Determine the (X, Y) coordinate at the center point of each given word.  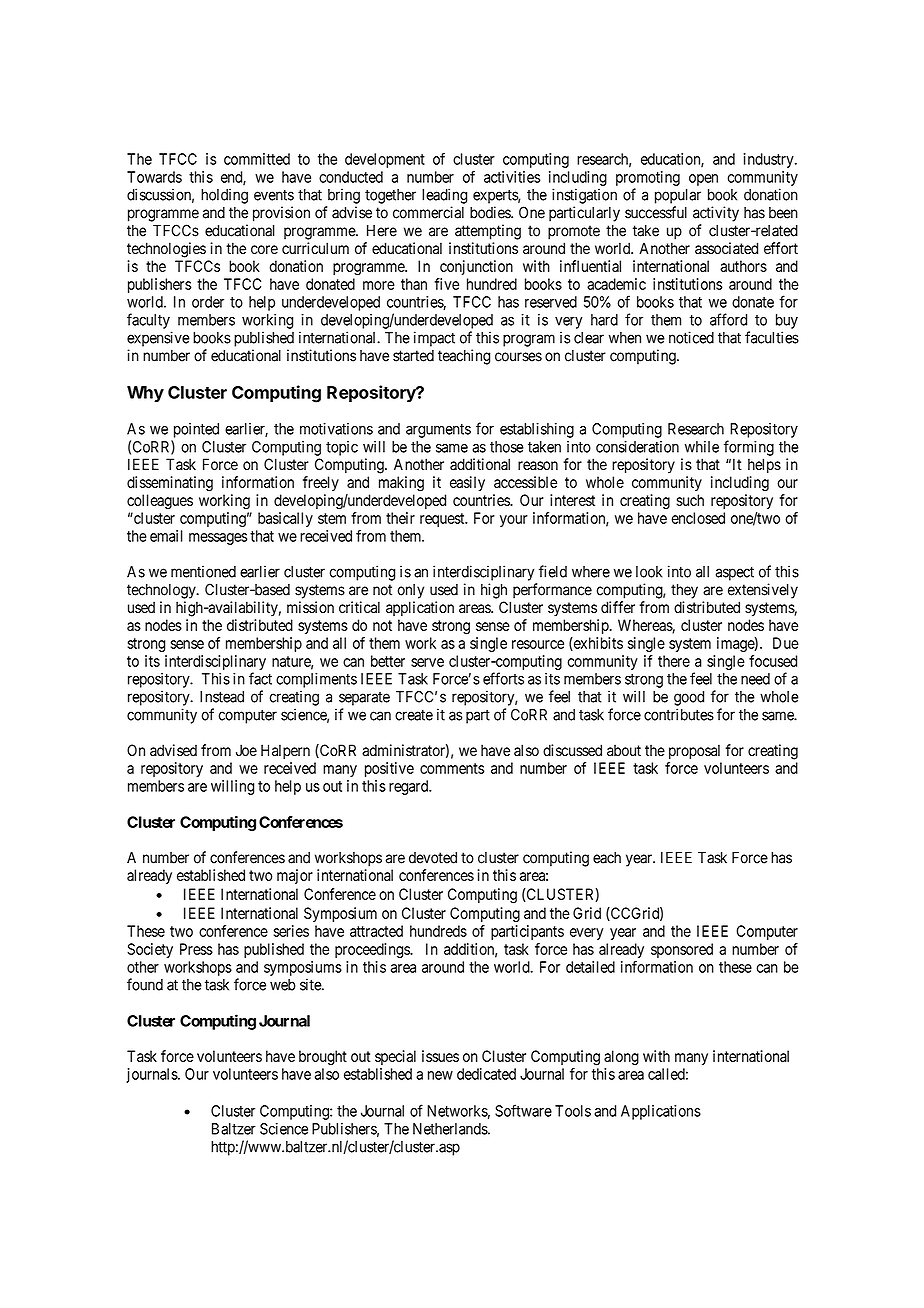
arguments (438, 431)
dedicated (486, 1074)
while (702, 447)
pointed (196, 430)
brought (323, 1058)
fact (260, 678)
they (684, 591)
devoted (433, 858)
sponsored (682, 950)
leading (444, 196)
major (295, 876)
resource (538, 644)
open (703, 180)
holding (224, 196)
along (621, 1058)
